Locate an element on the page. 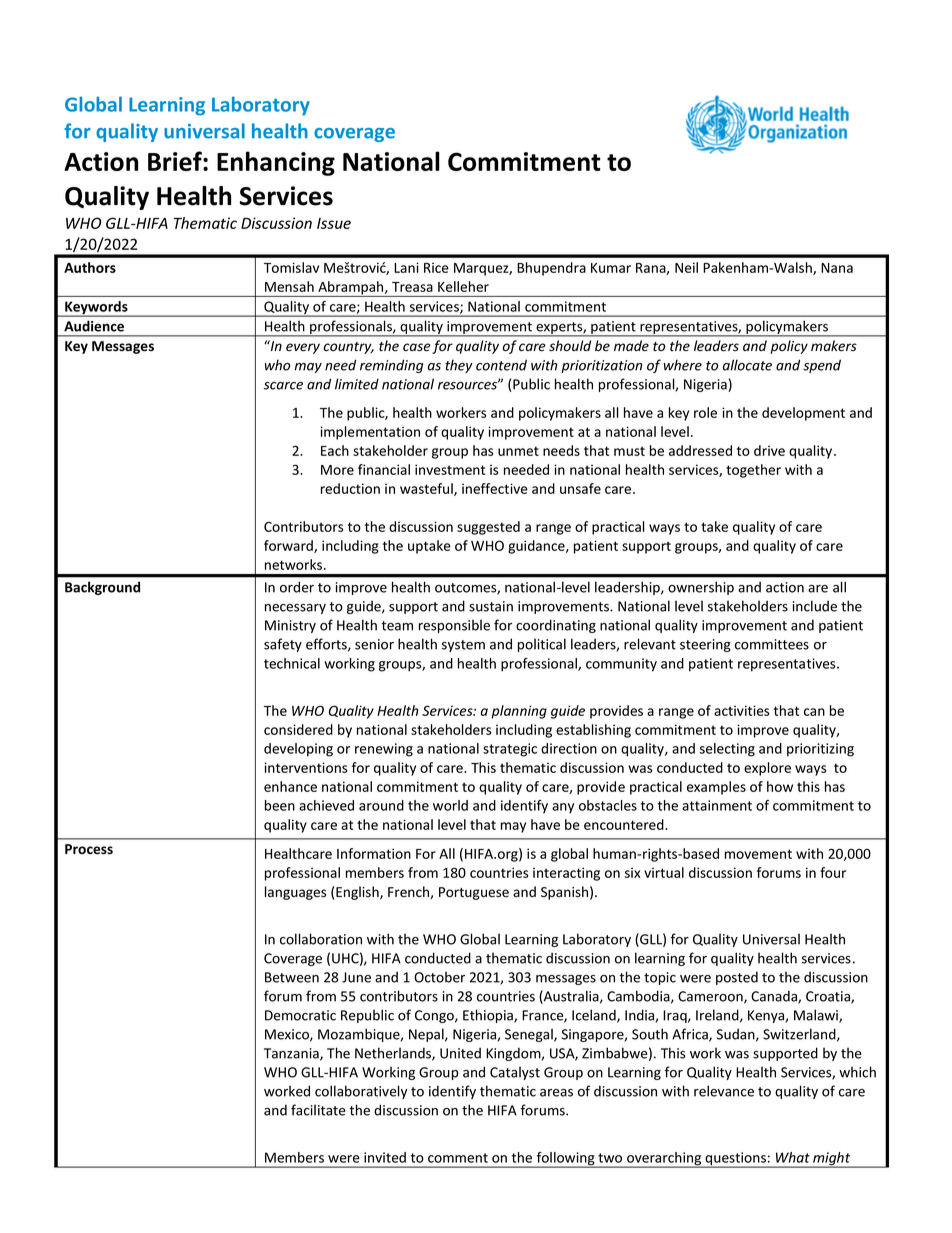 This page has height=1233, width=952. Enhancing is located at coordinates (276, 163).
